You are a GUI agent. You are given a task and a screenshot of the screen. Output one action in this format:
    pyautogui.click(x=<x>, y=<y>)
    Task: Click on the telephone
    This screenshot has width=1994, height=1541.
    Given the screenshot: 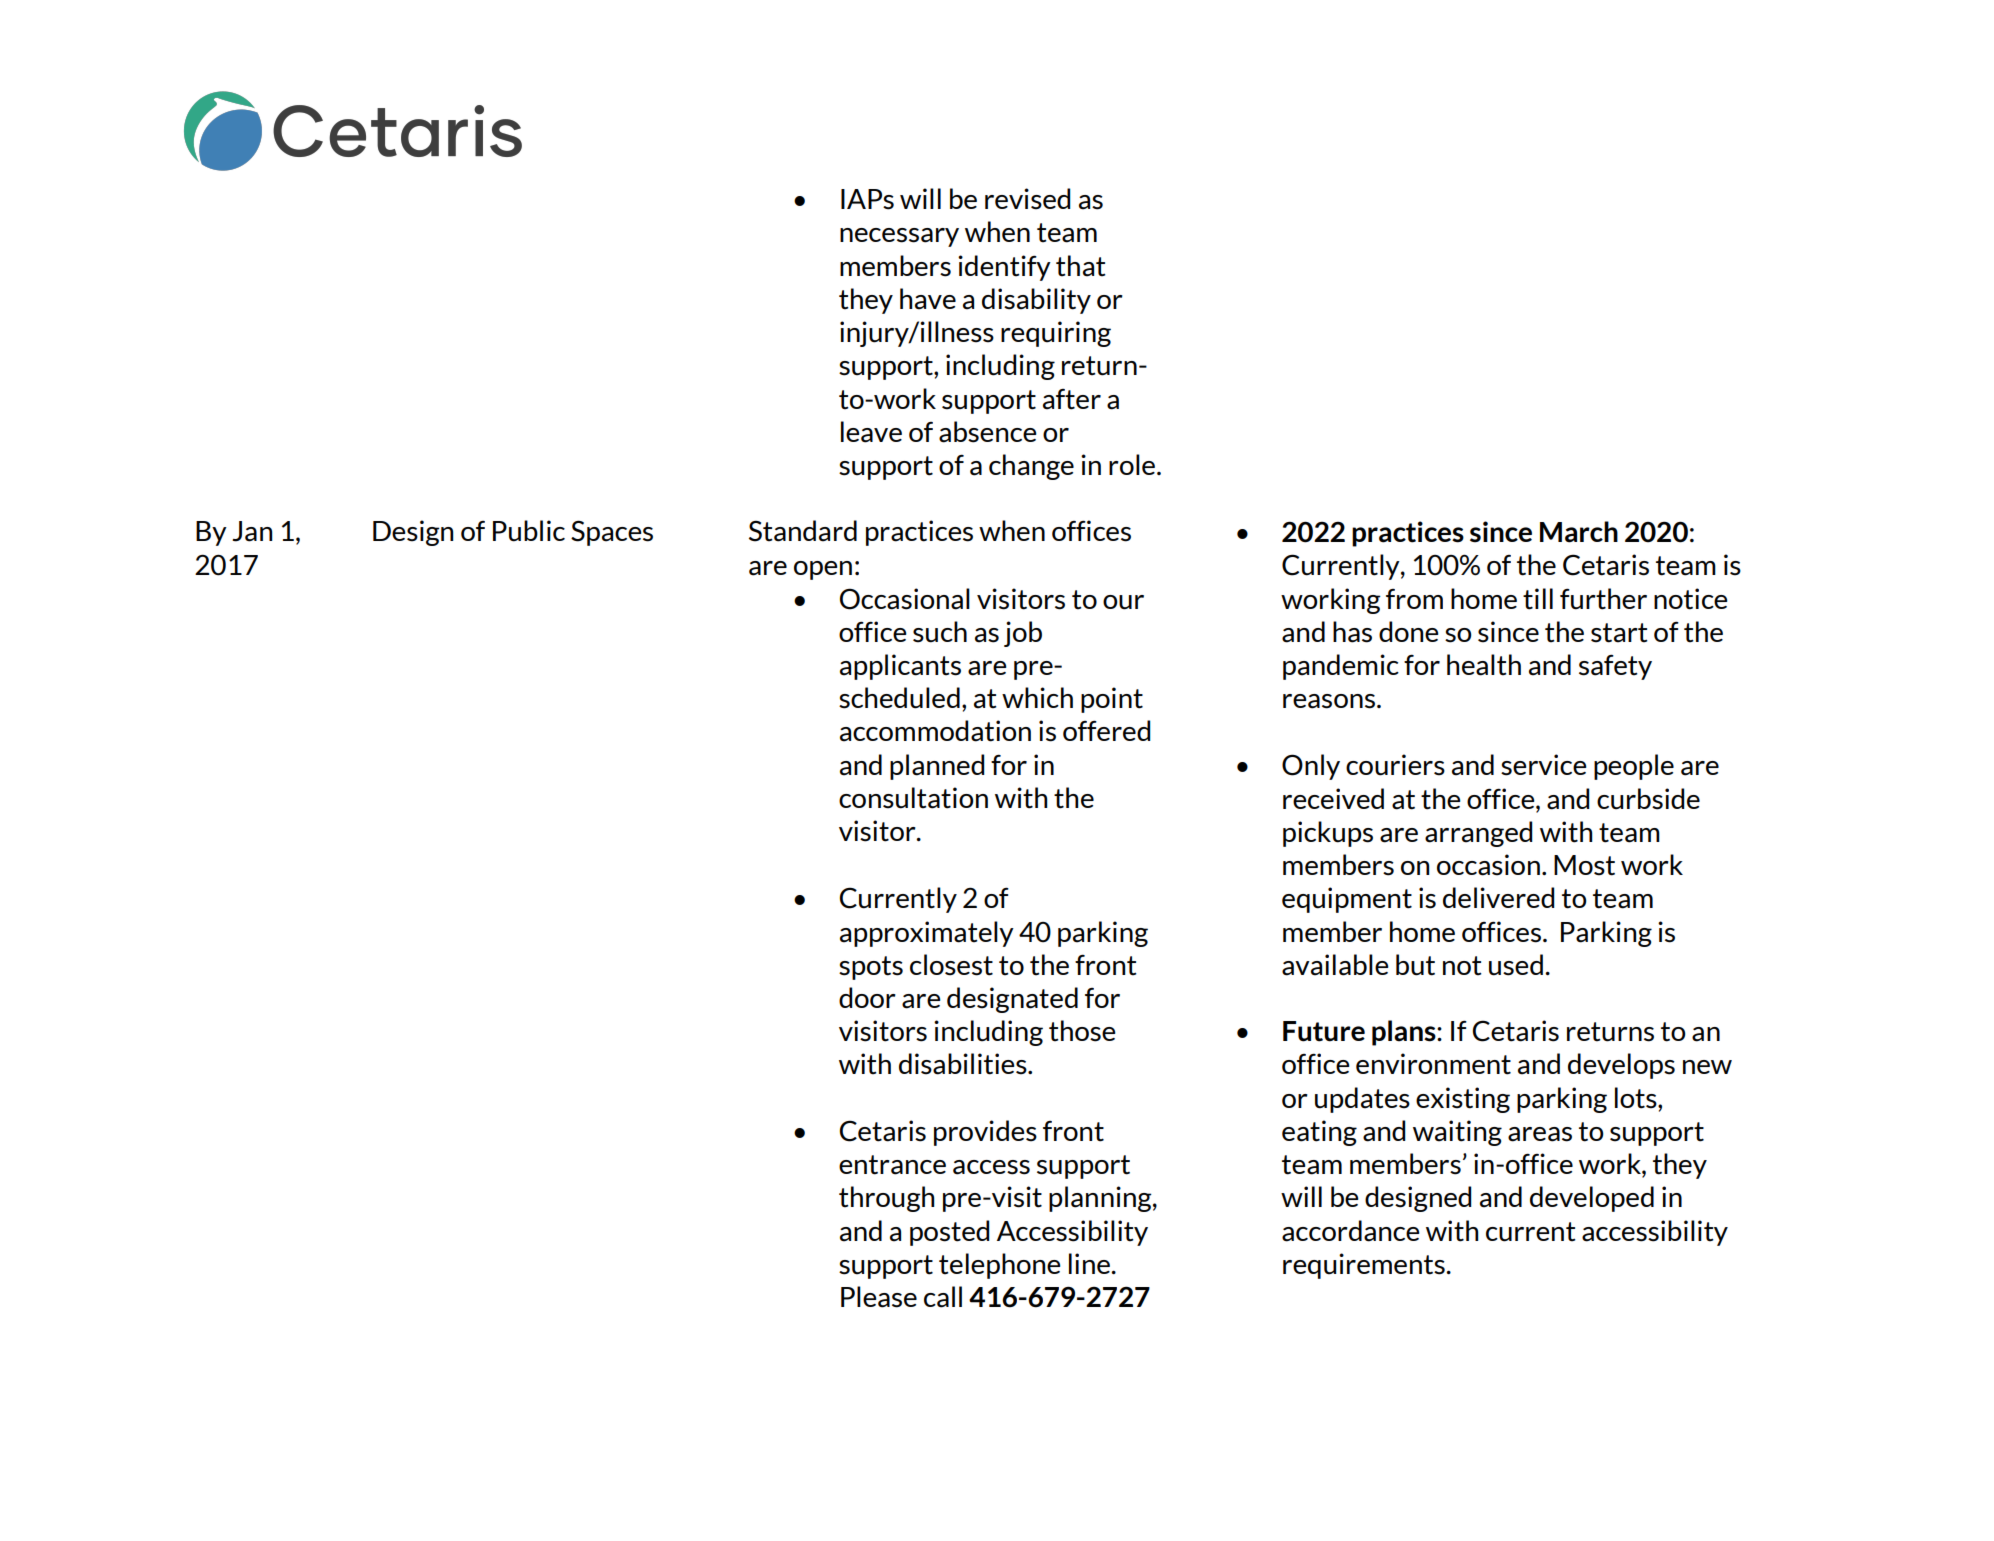 What is the action you would take?
    pyautogui.click(x=1000, y=1266)
